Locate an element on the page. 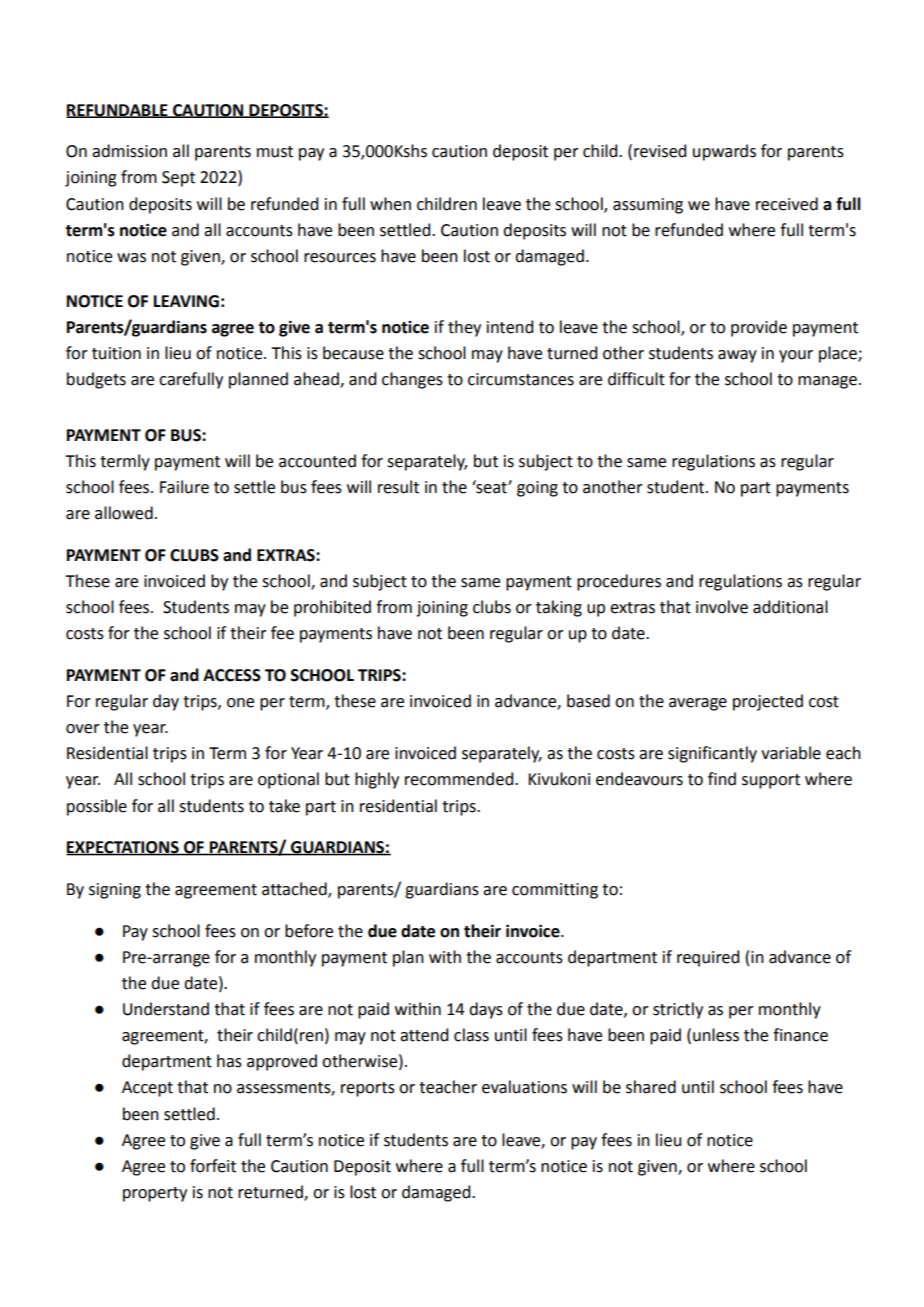  when is located at coordinates (390, 204).
